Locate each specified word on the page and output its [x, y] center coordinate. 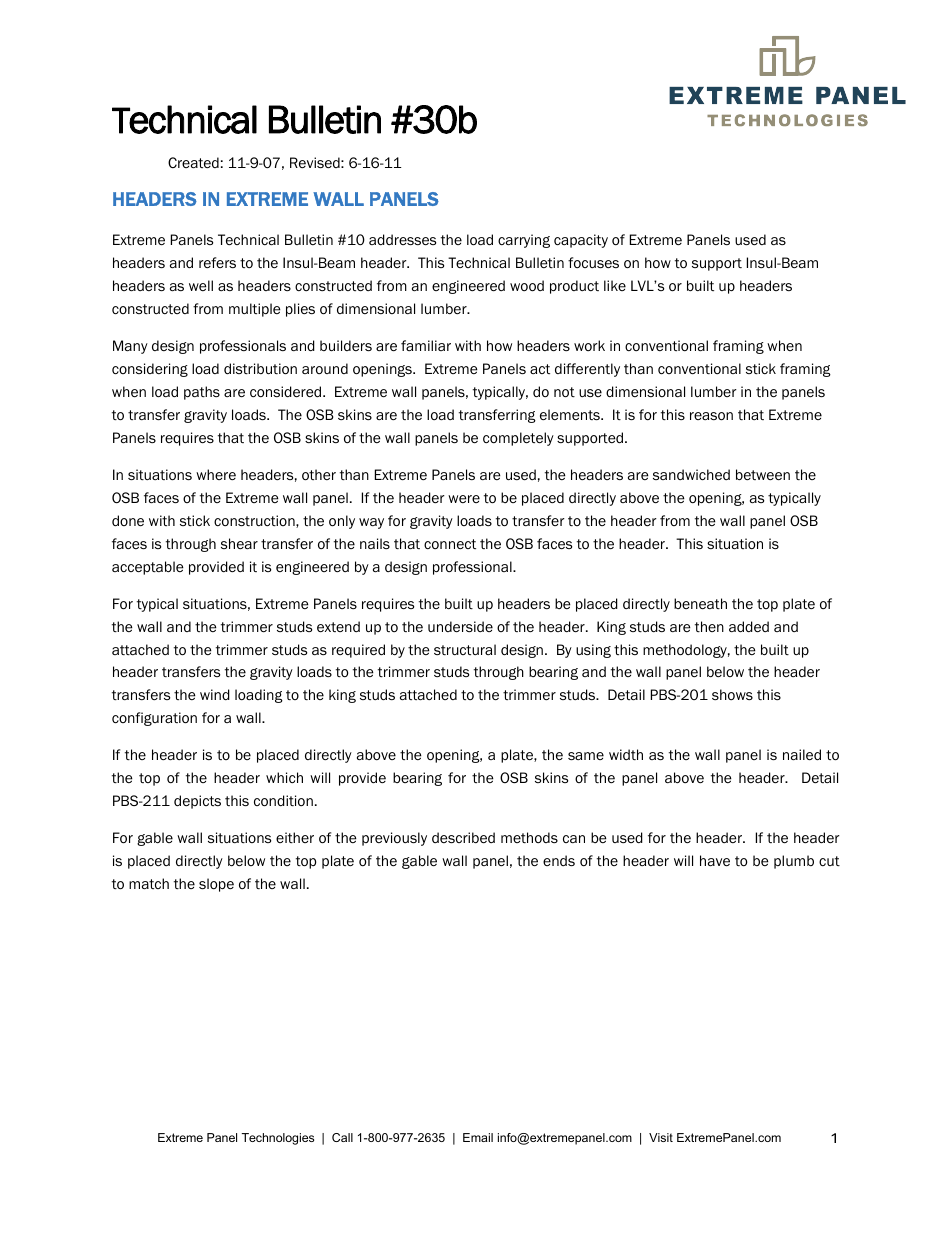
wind [215, 694]
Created [193, 162]
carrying [524, 241]
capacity [581, 241]
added [749, 627]
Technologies [278, 1139]
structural [465, 649]
